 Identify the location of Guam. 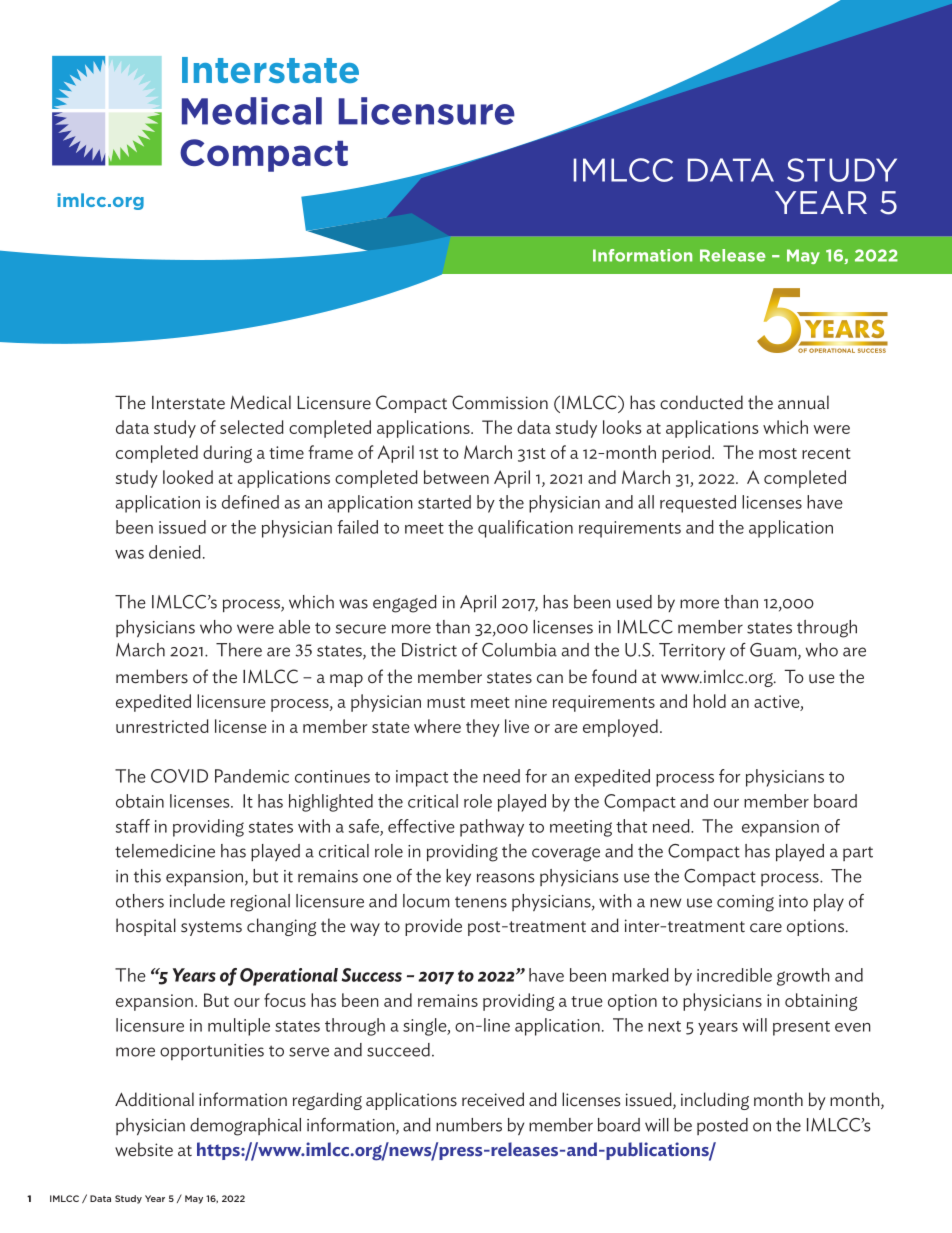
(774, 651).
